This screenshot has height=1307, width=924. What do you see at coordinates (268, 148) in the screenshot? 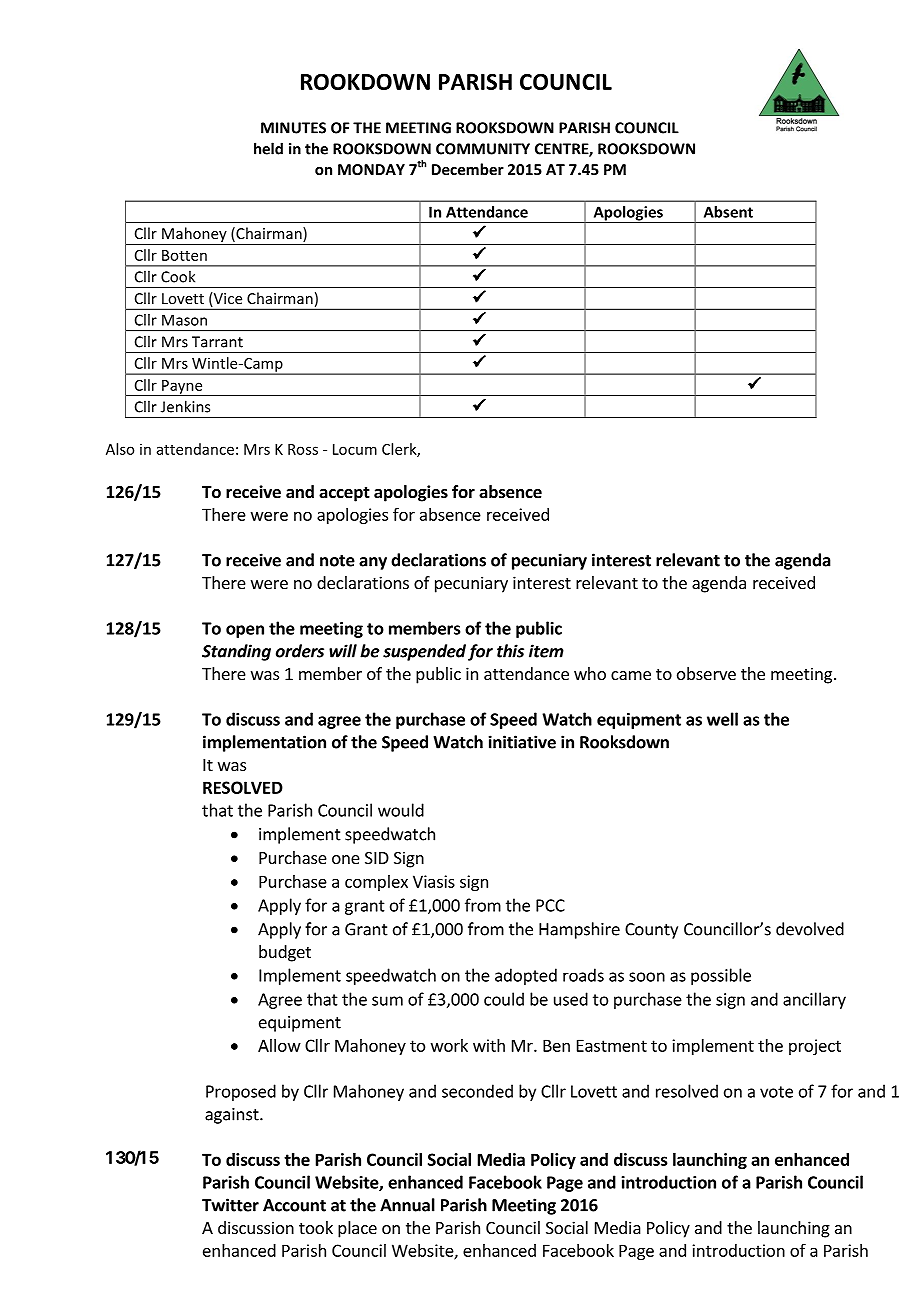
I see `held` at bounding box center [268, 148].
